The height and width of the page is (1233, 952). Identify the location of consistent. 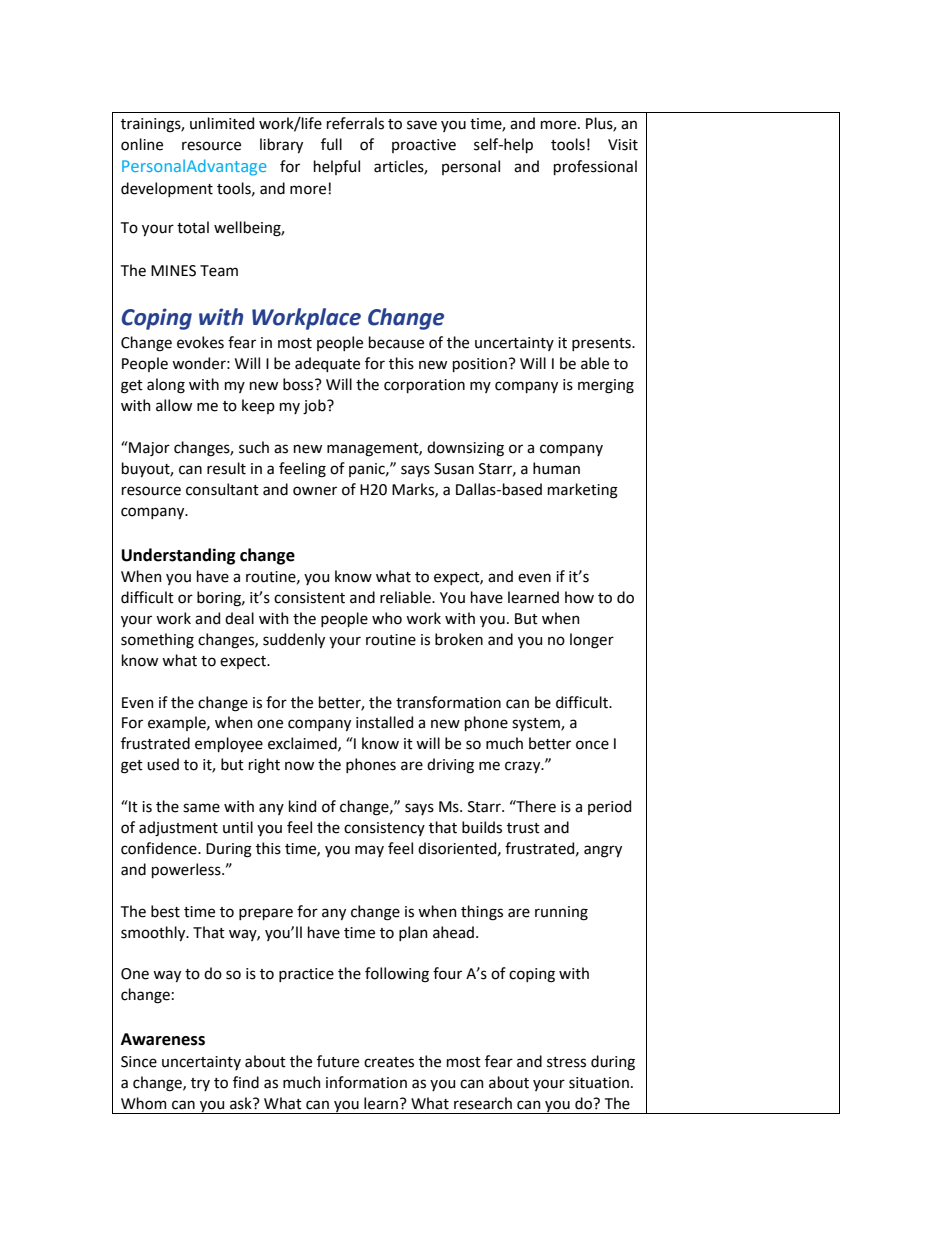
(309, 598).
